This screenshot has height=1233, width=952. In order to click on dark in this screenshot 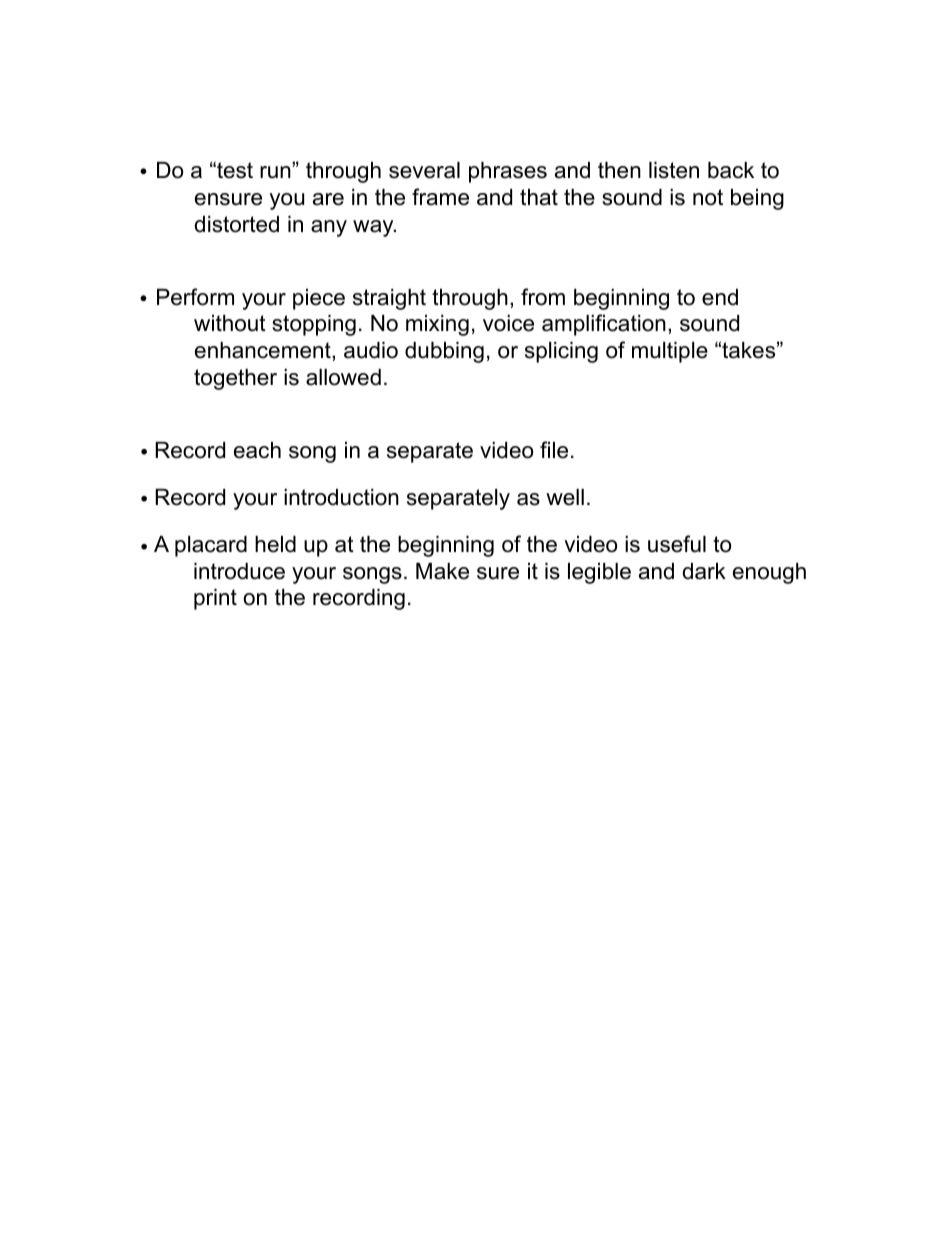, I will do `click(704, 571)`.
